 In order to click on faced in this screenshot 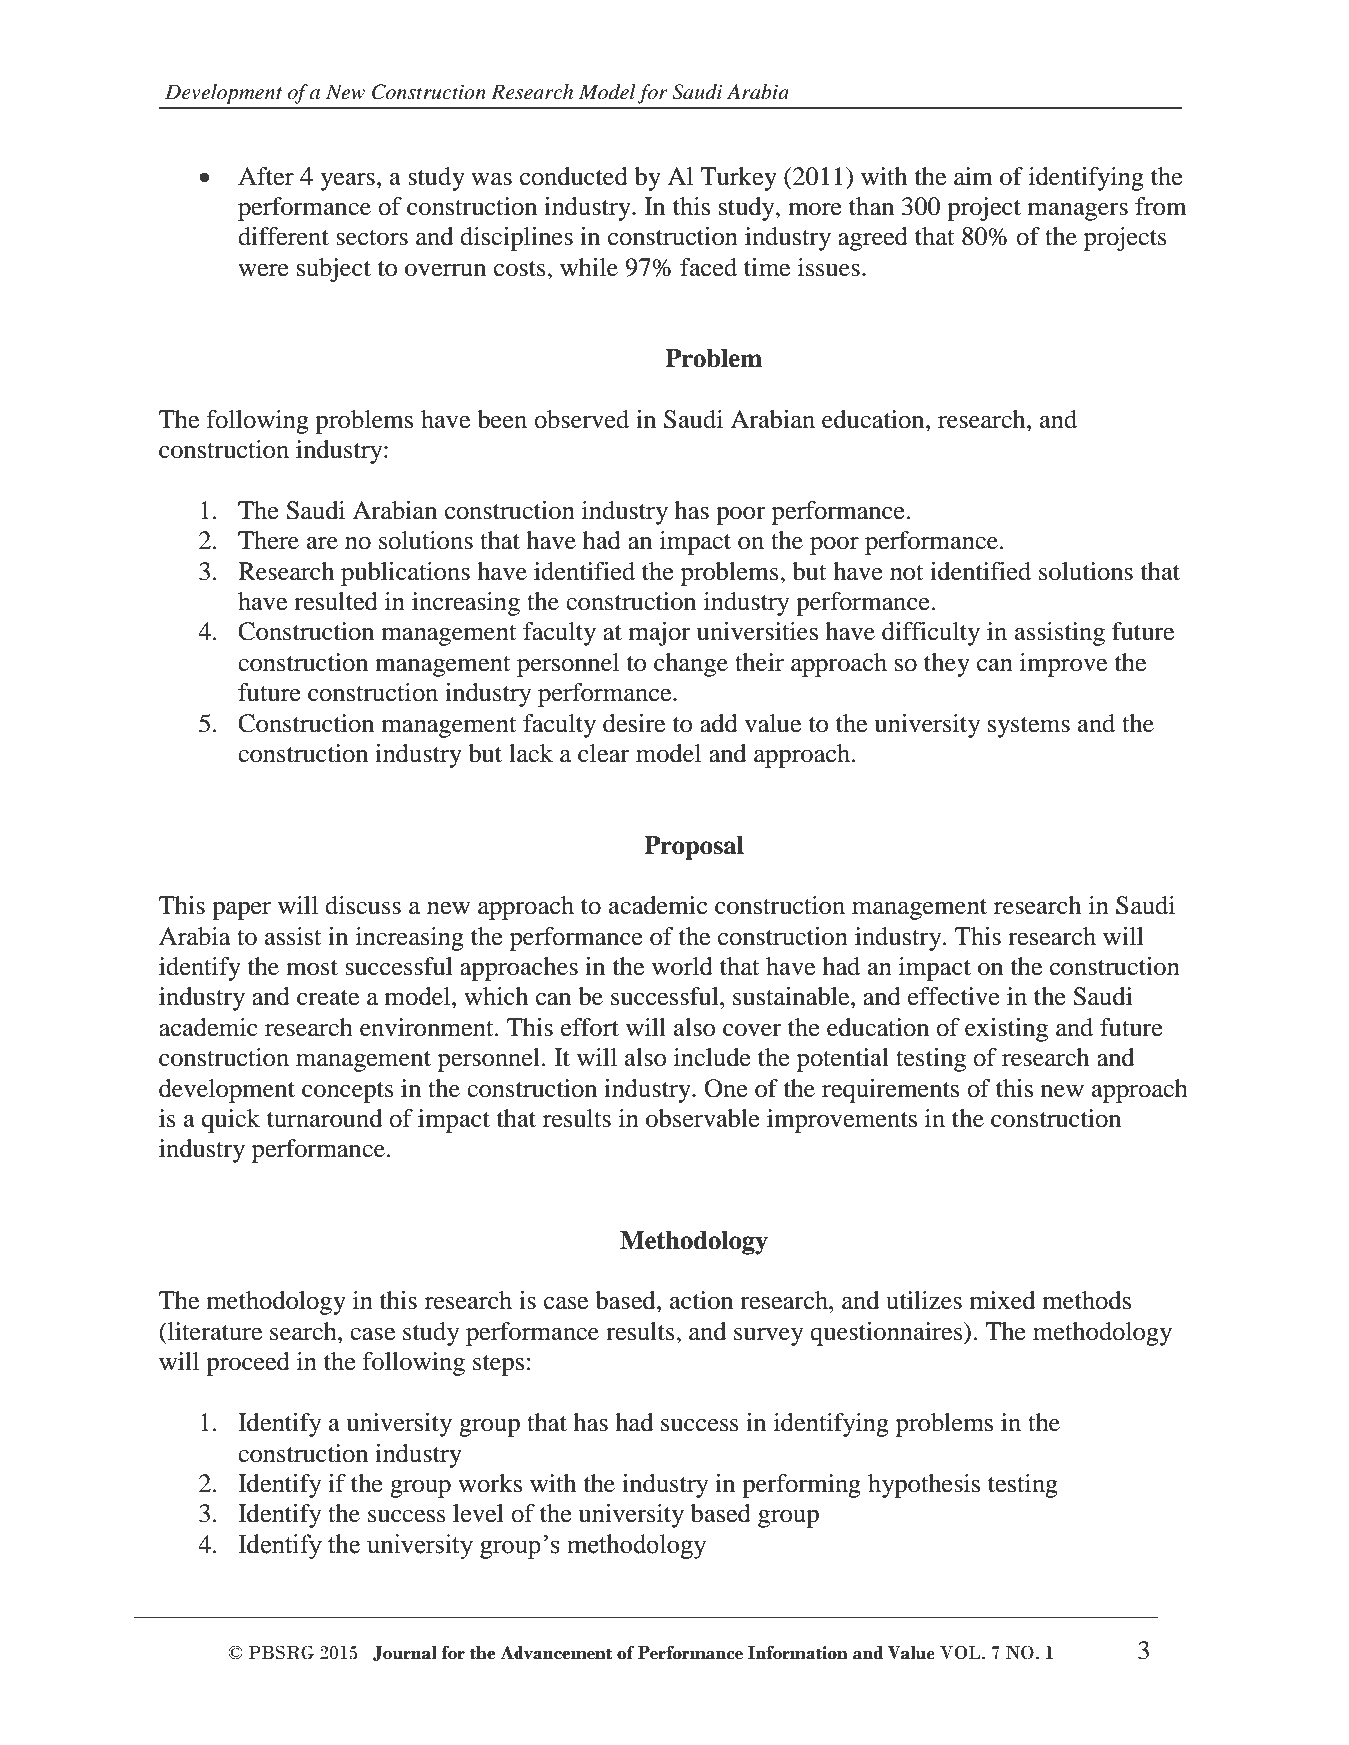, I will do `click(708, 267)`.
